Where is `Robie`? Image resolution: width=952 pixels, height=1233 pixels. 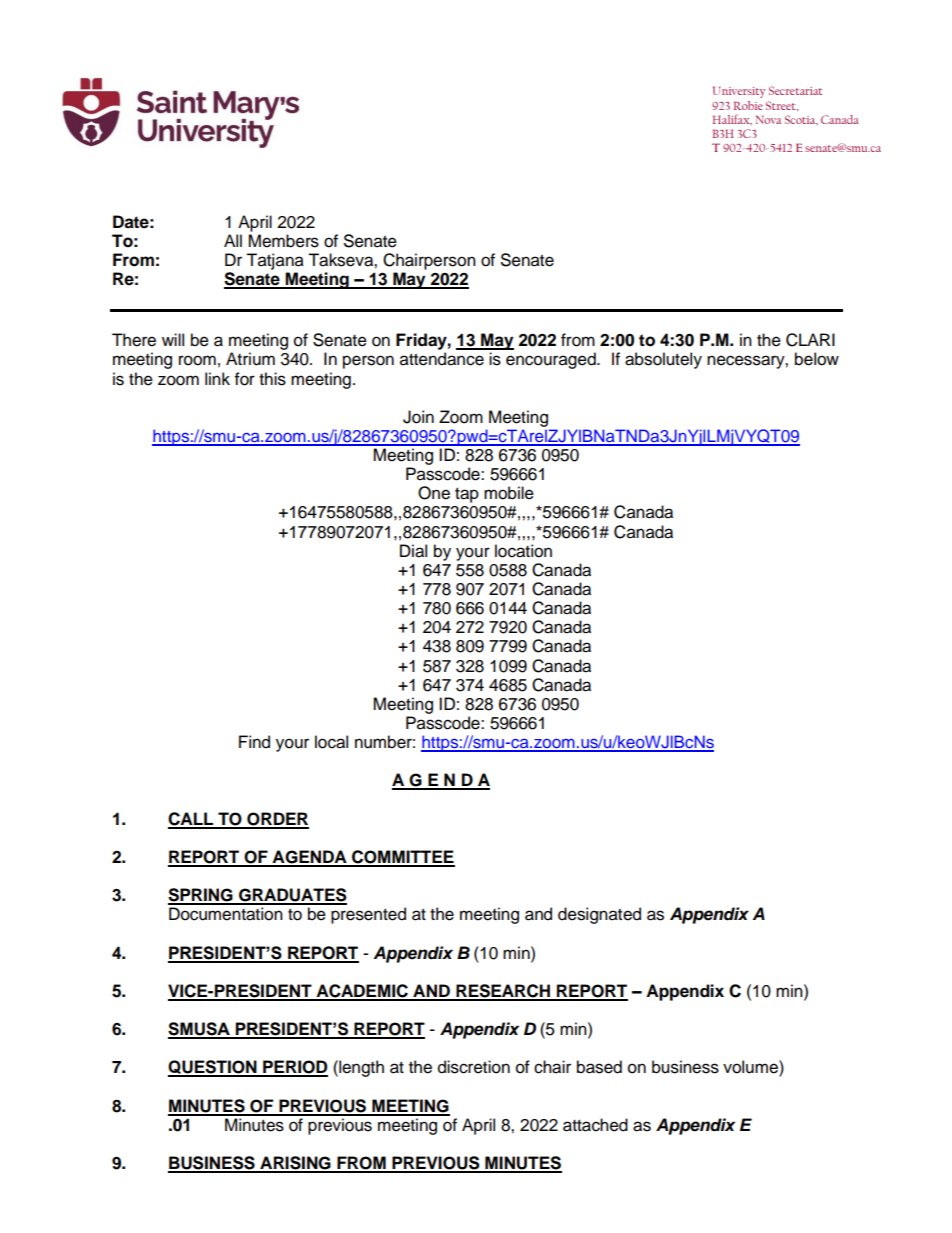
Robie is located at coordinates (748, 105).
